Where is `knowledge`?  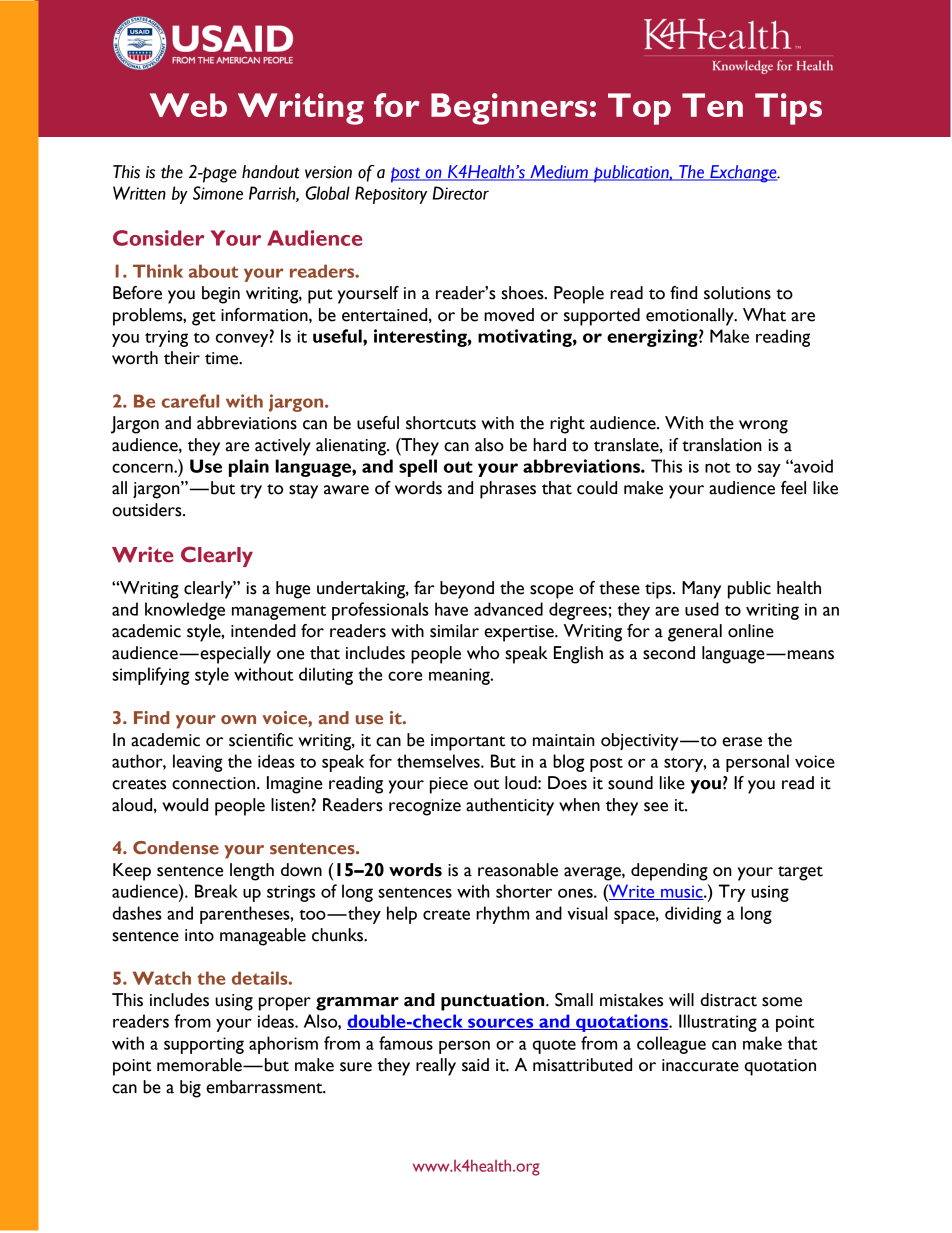
knowledge is located at coordinates (185, 611).
